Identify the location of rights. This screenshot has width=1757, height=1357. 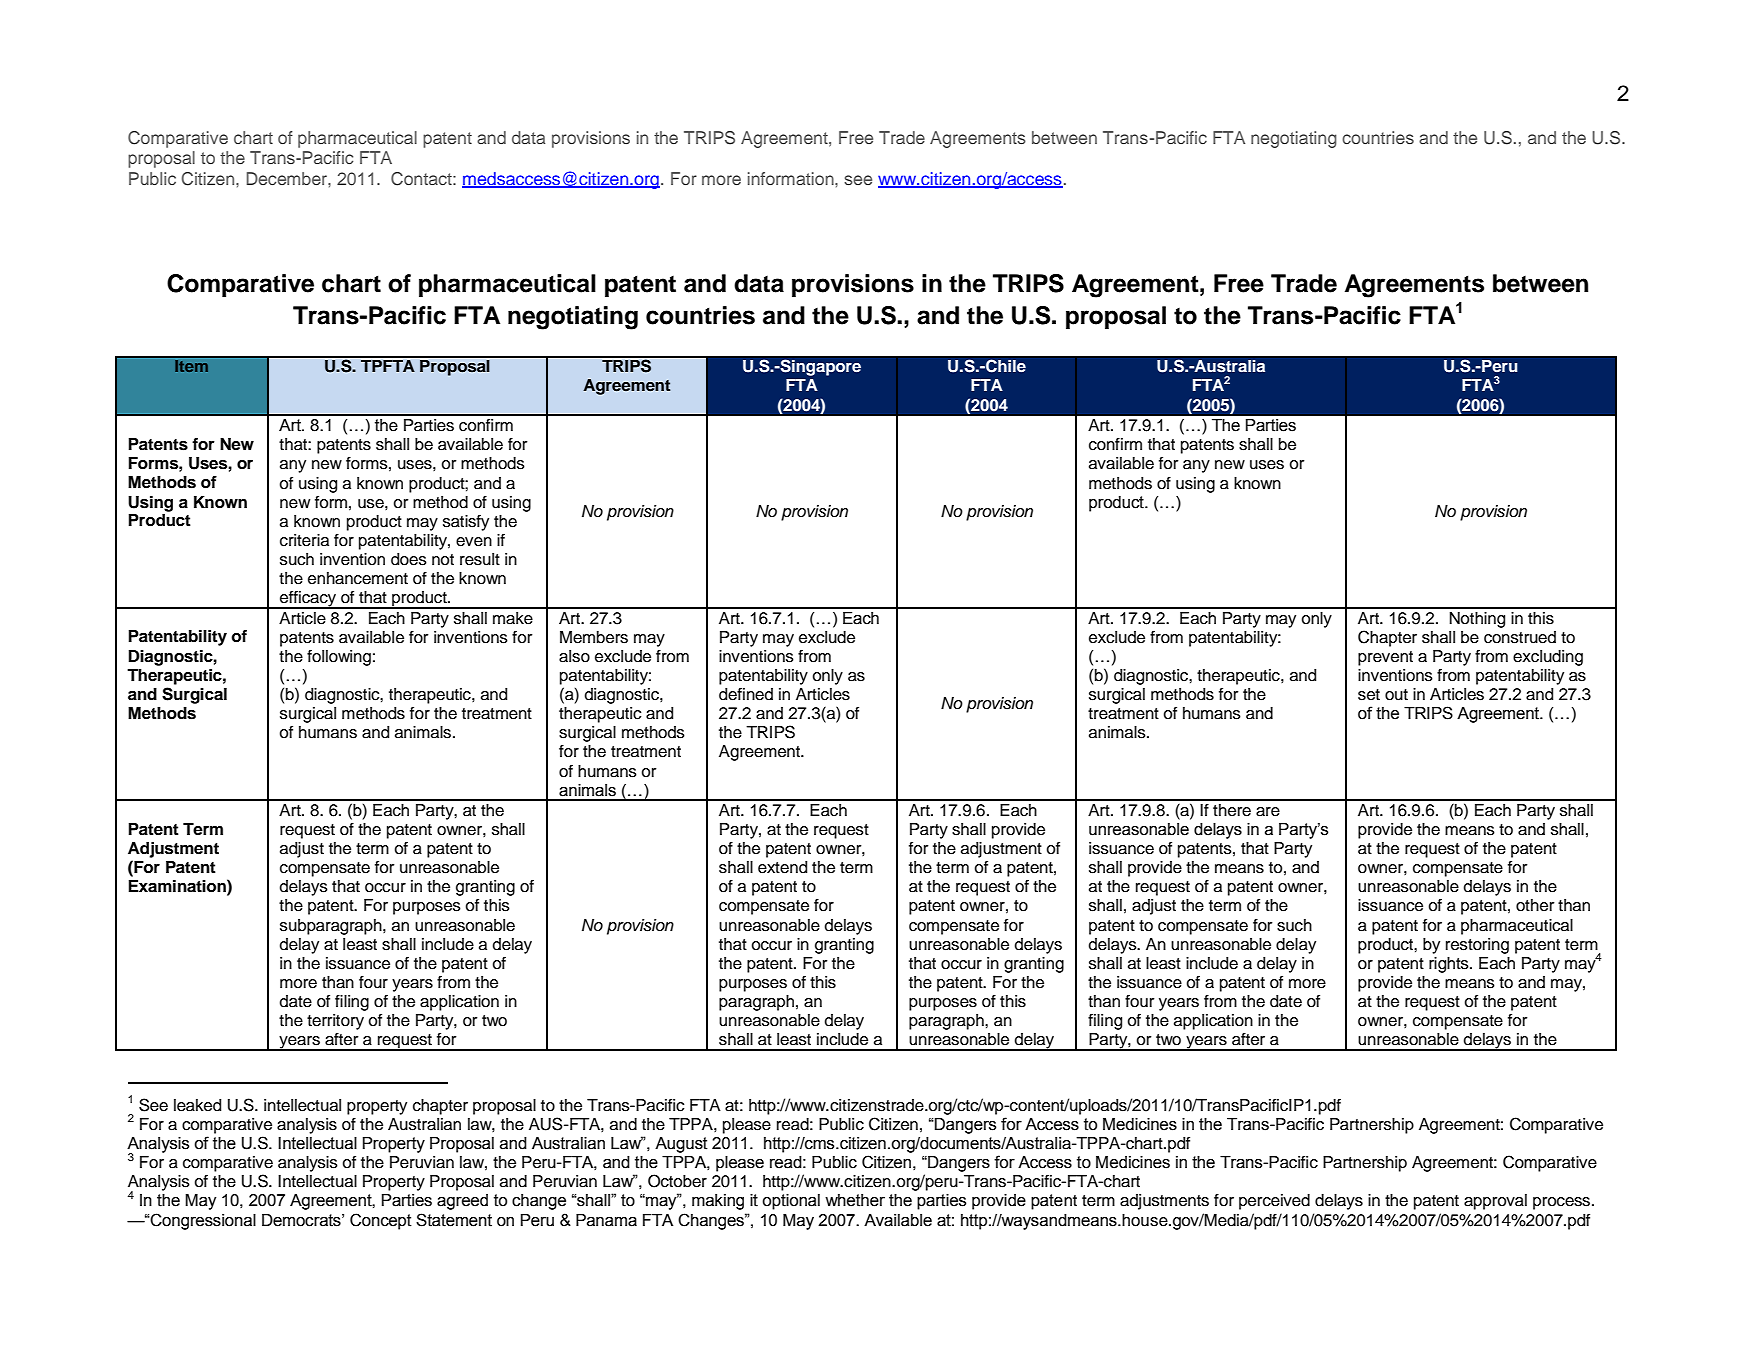
(1450, 965).
